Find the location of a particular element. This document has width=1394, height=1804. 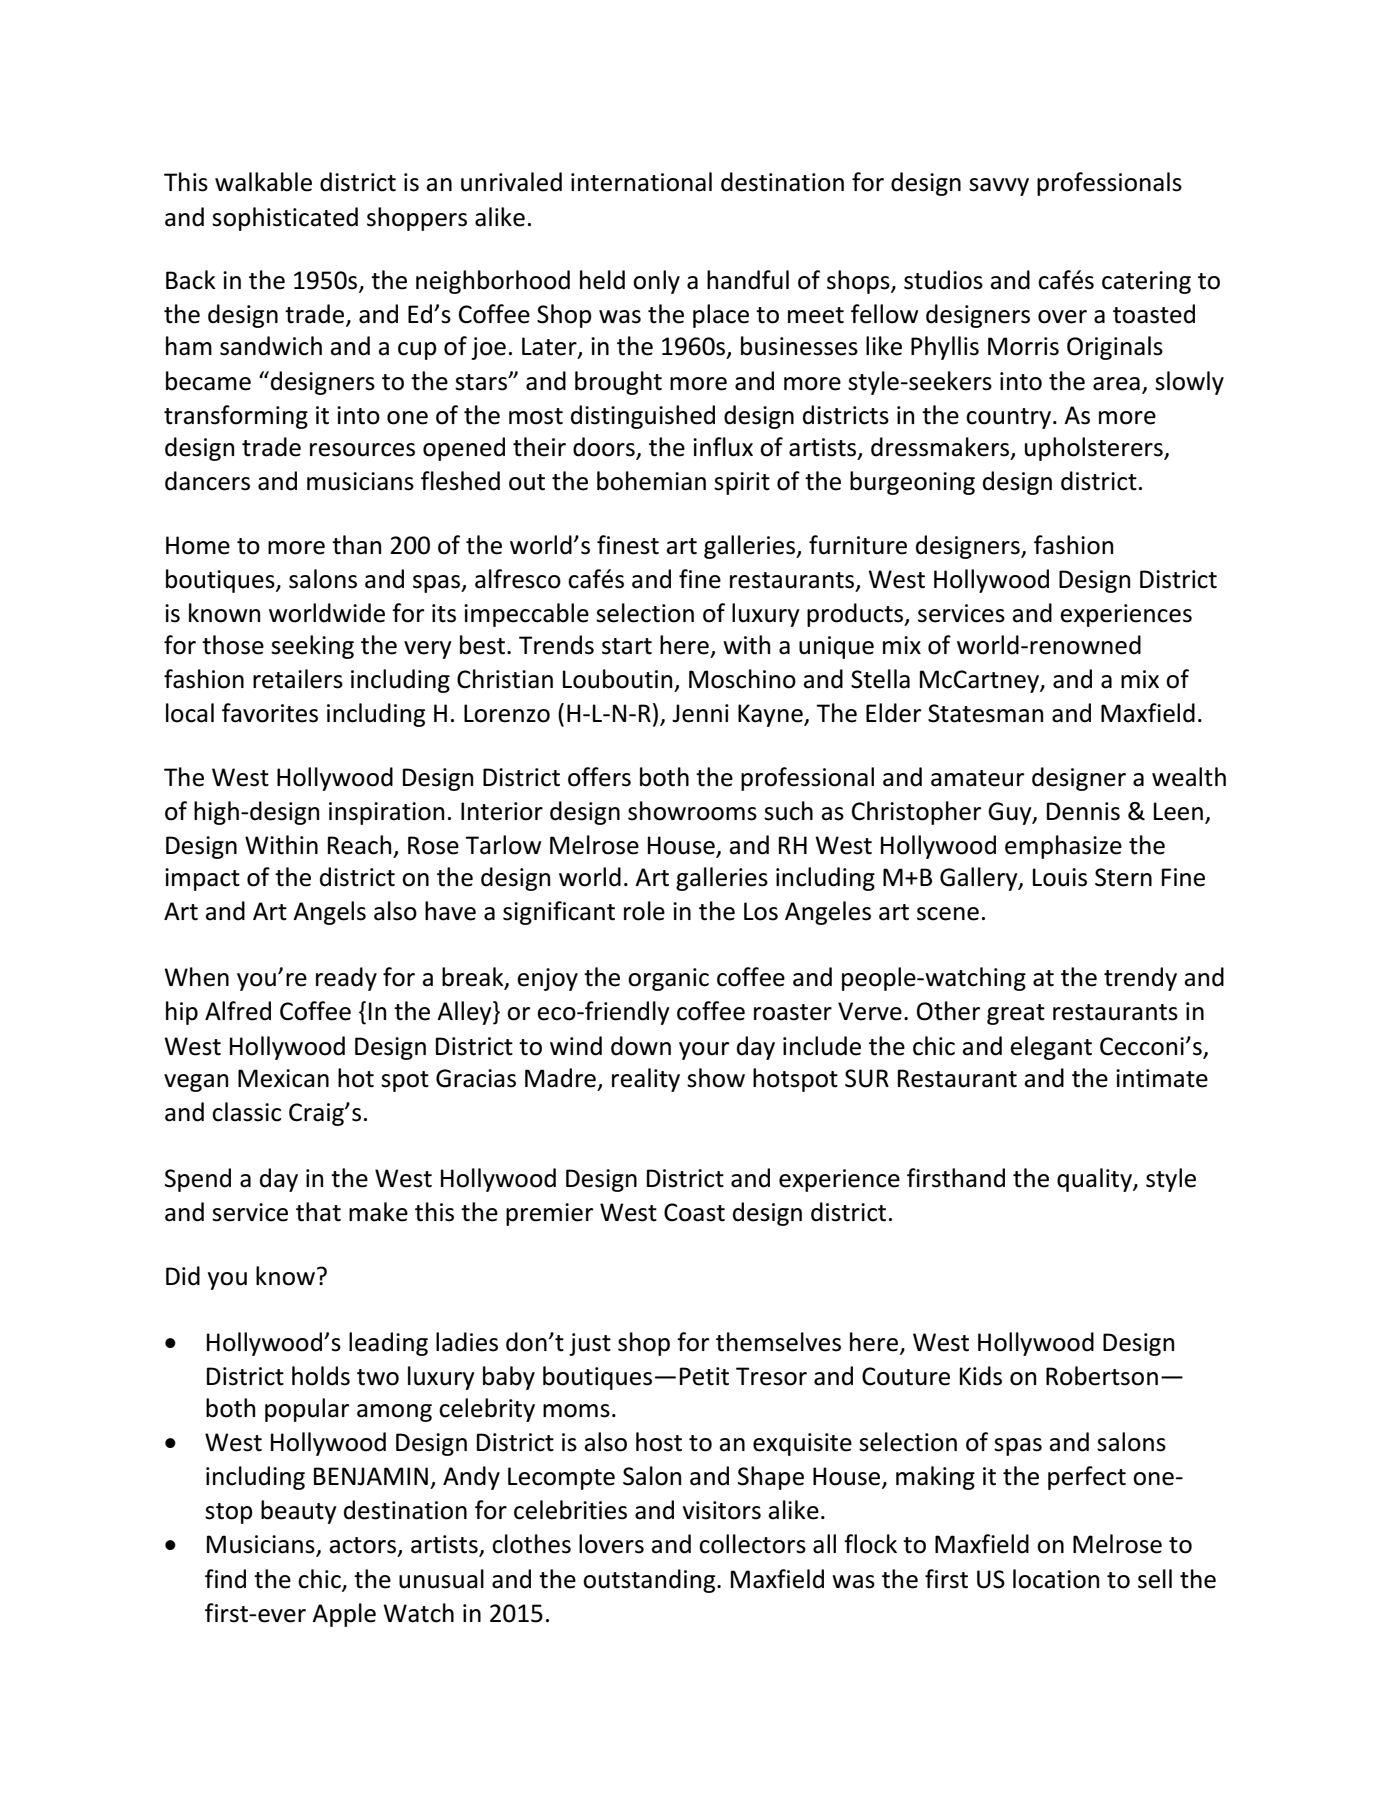

outstanding is located at coordinates (650, 1581).
